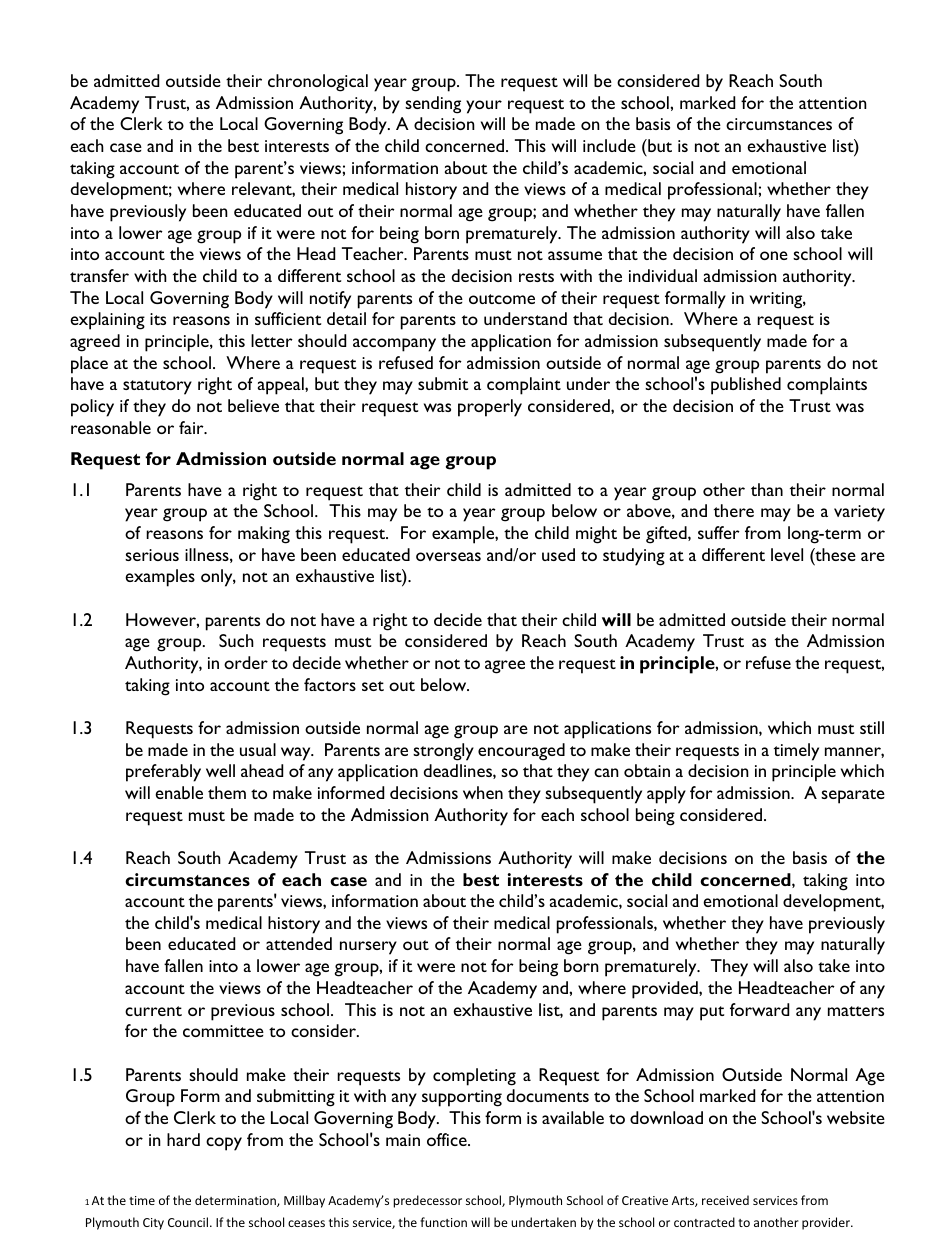  I want to click on Council, so click(189, 1222).
